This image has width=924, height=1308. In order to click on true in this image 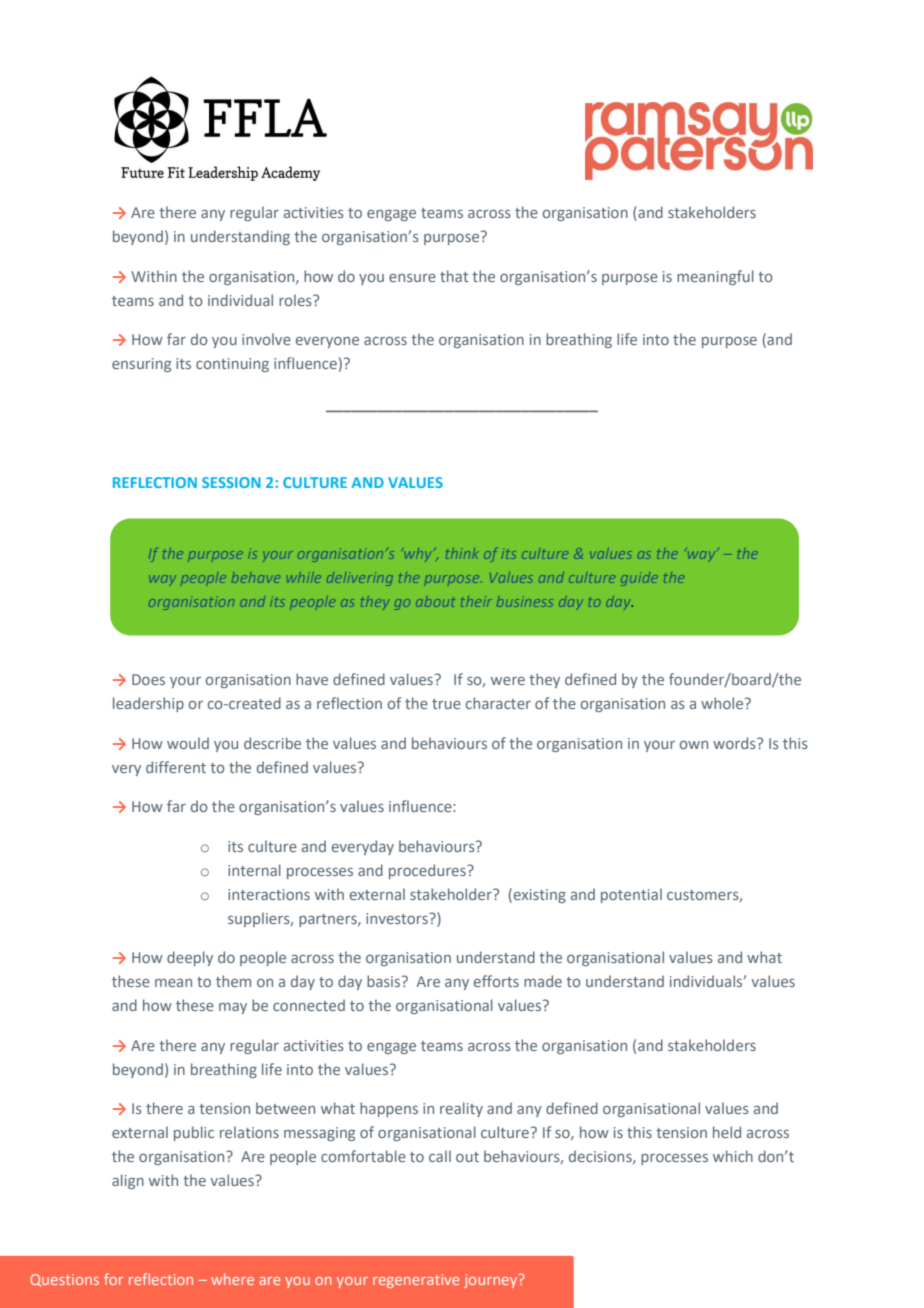, I will do `click(446, 704)`.
